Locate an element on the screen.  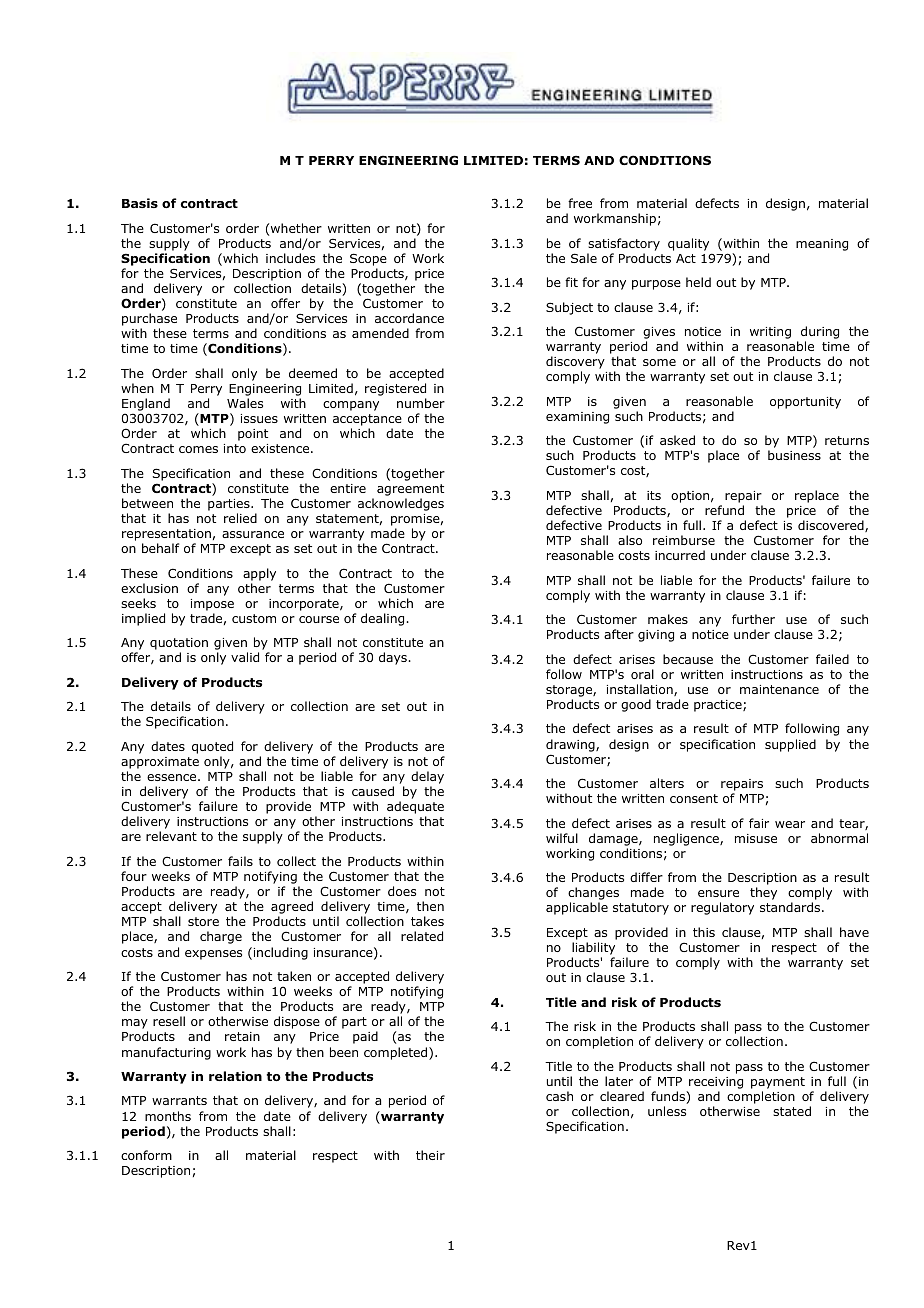
takes is located at coordinates (427, 921).
